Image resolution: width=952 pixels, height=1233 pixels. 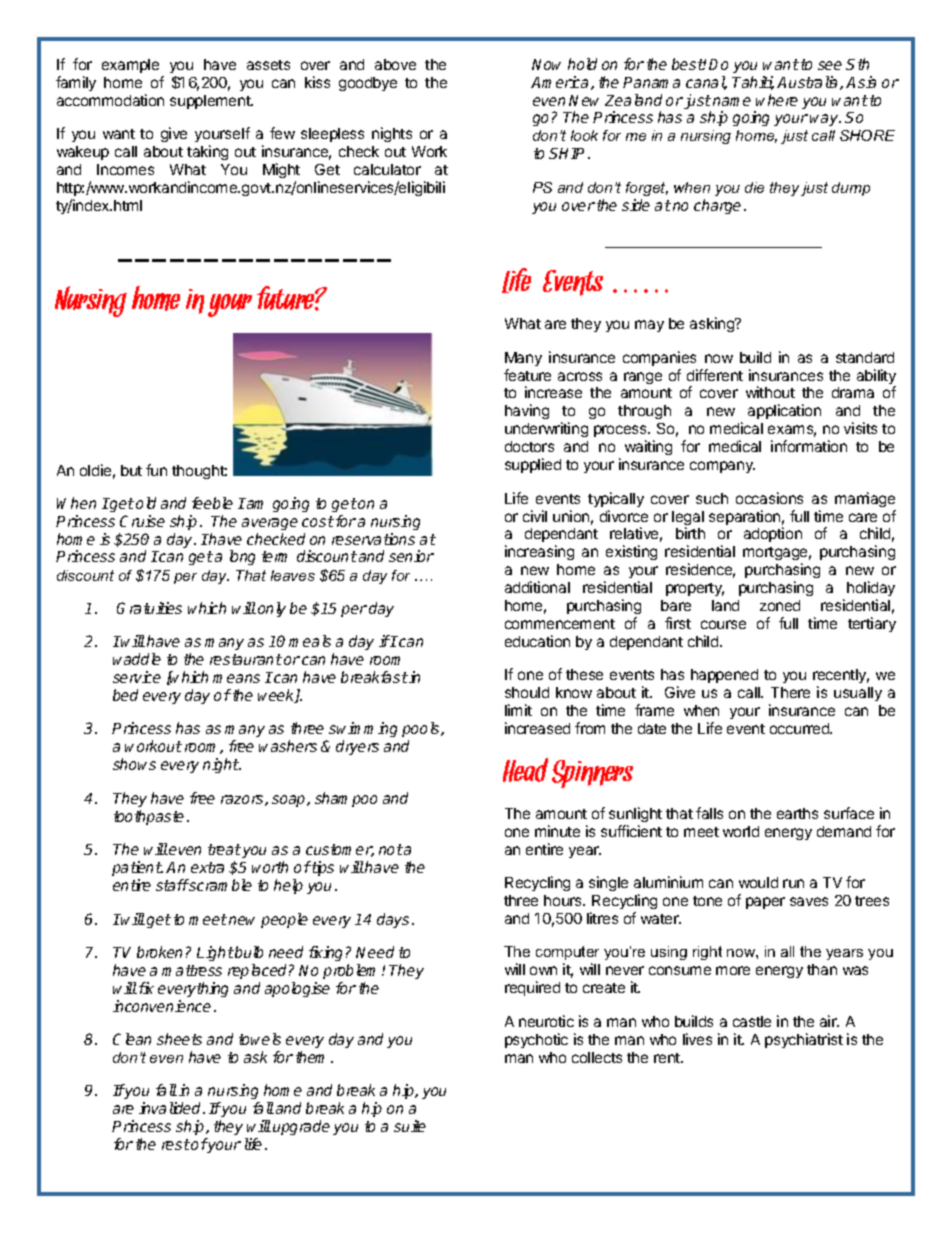 What do you see at coordinates (149, 817) in the image?
I see `toothpaste` at bounding box center [149, 817].
